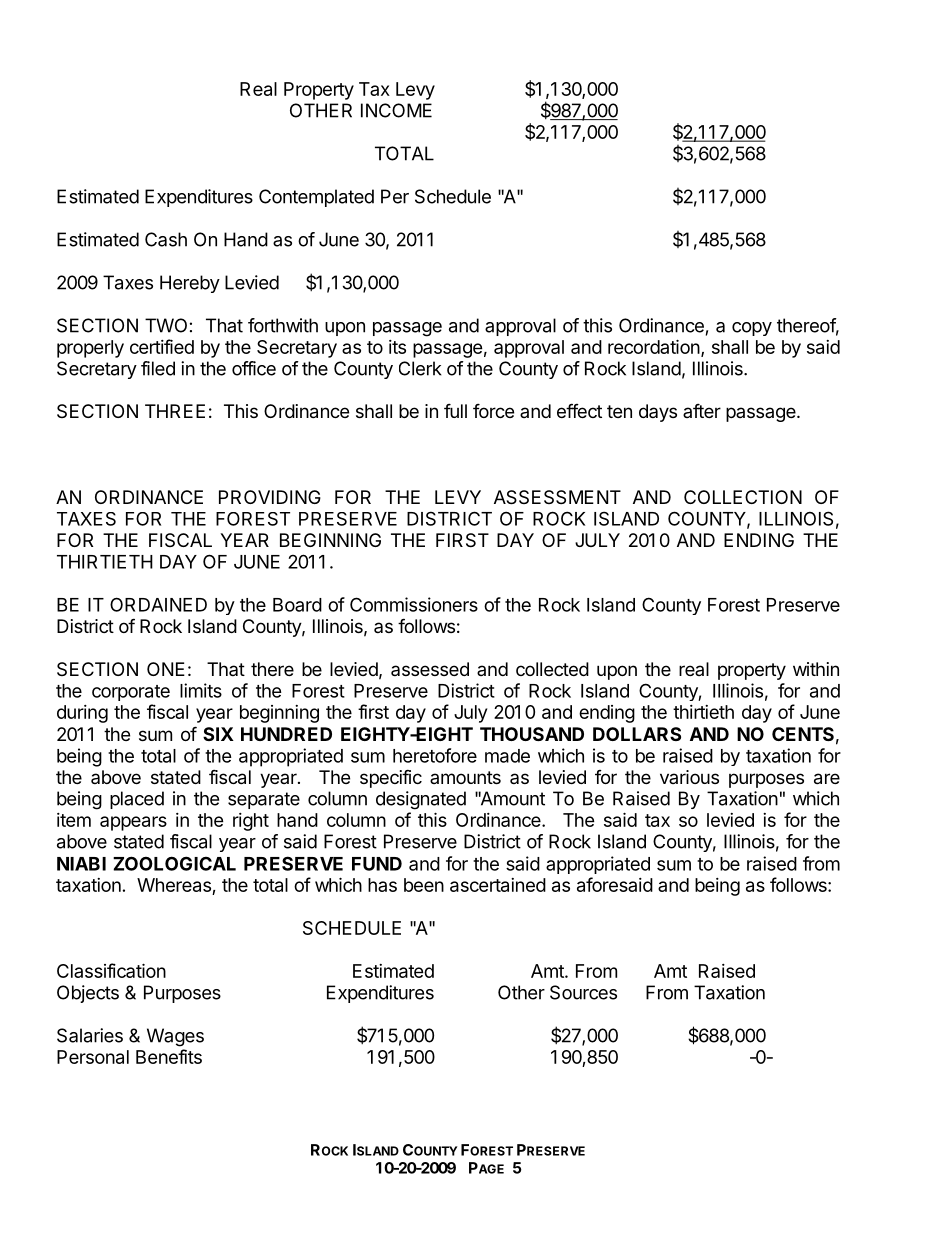 This document has height=1233, width=952. I want to click on copy, so click(752, 329).
